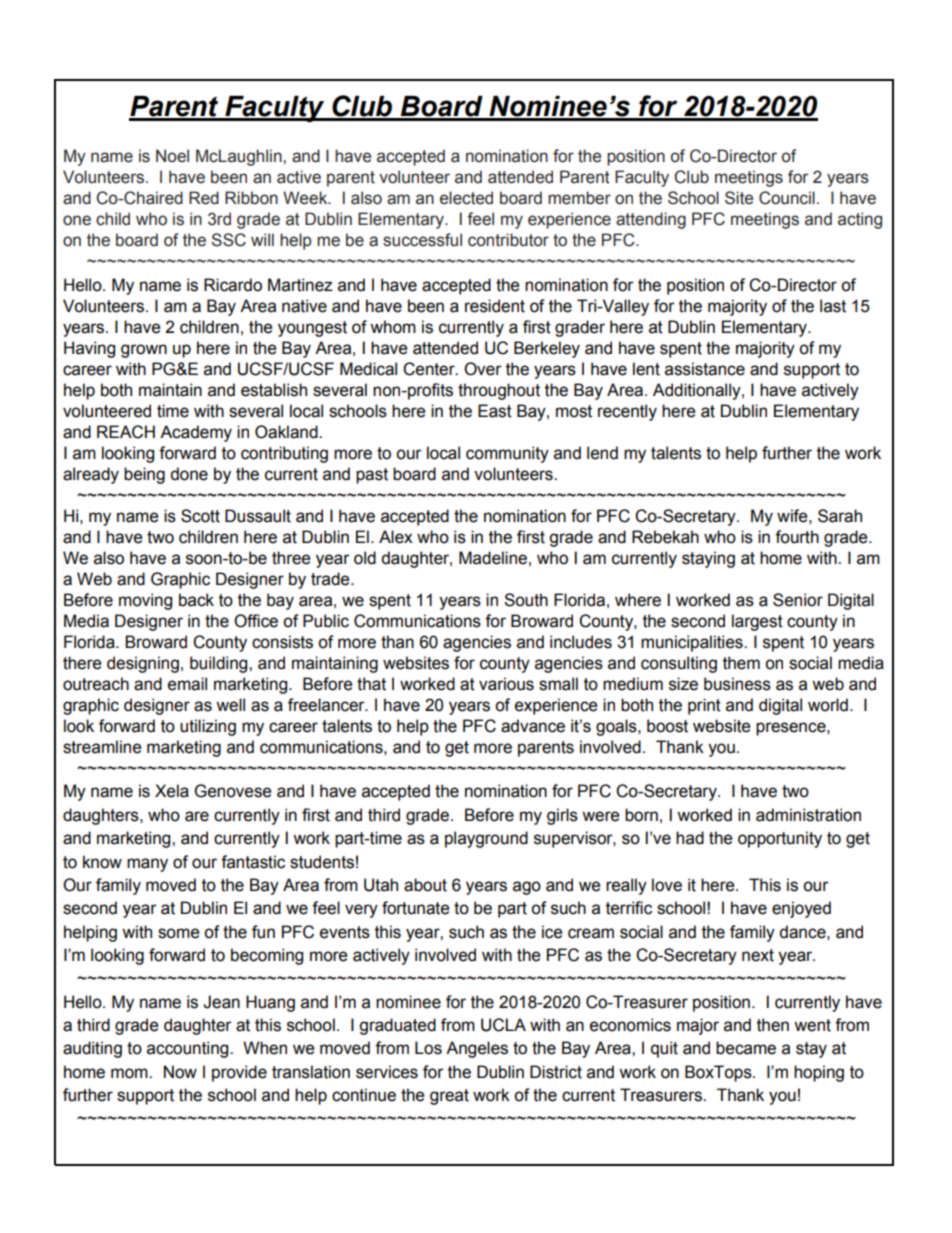 Image resolution: width=952 pixels, height=1233 pixels. What do you see at coordinates (196, 600) in the document?
I see `back` at bounding box center [196, 600].
